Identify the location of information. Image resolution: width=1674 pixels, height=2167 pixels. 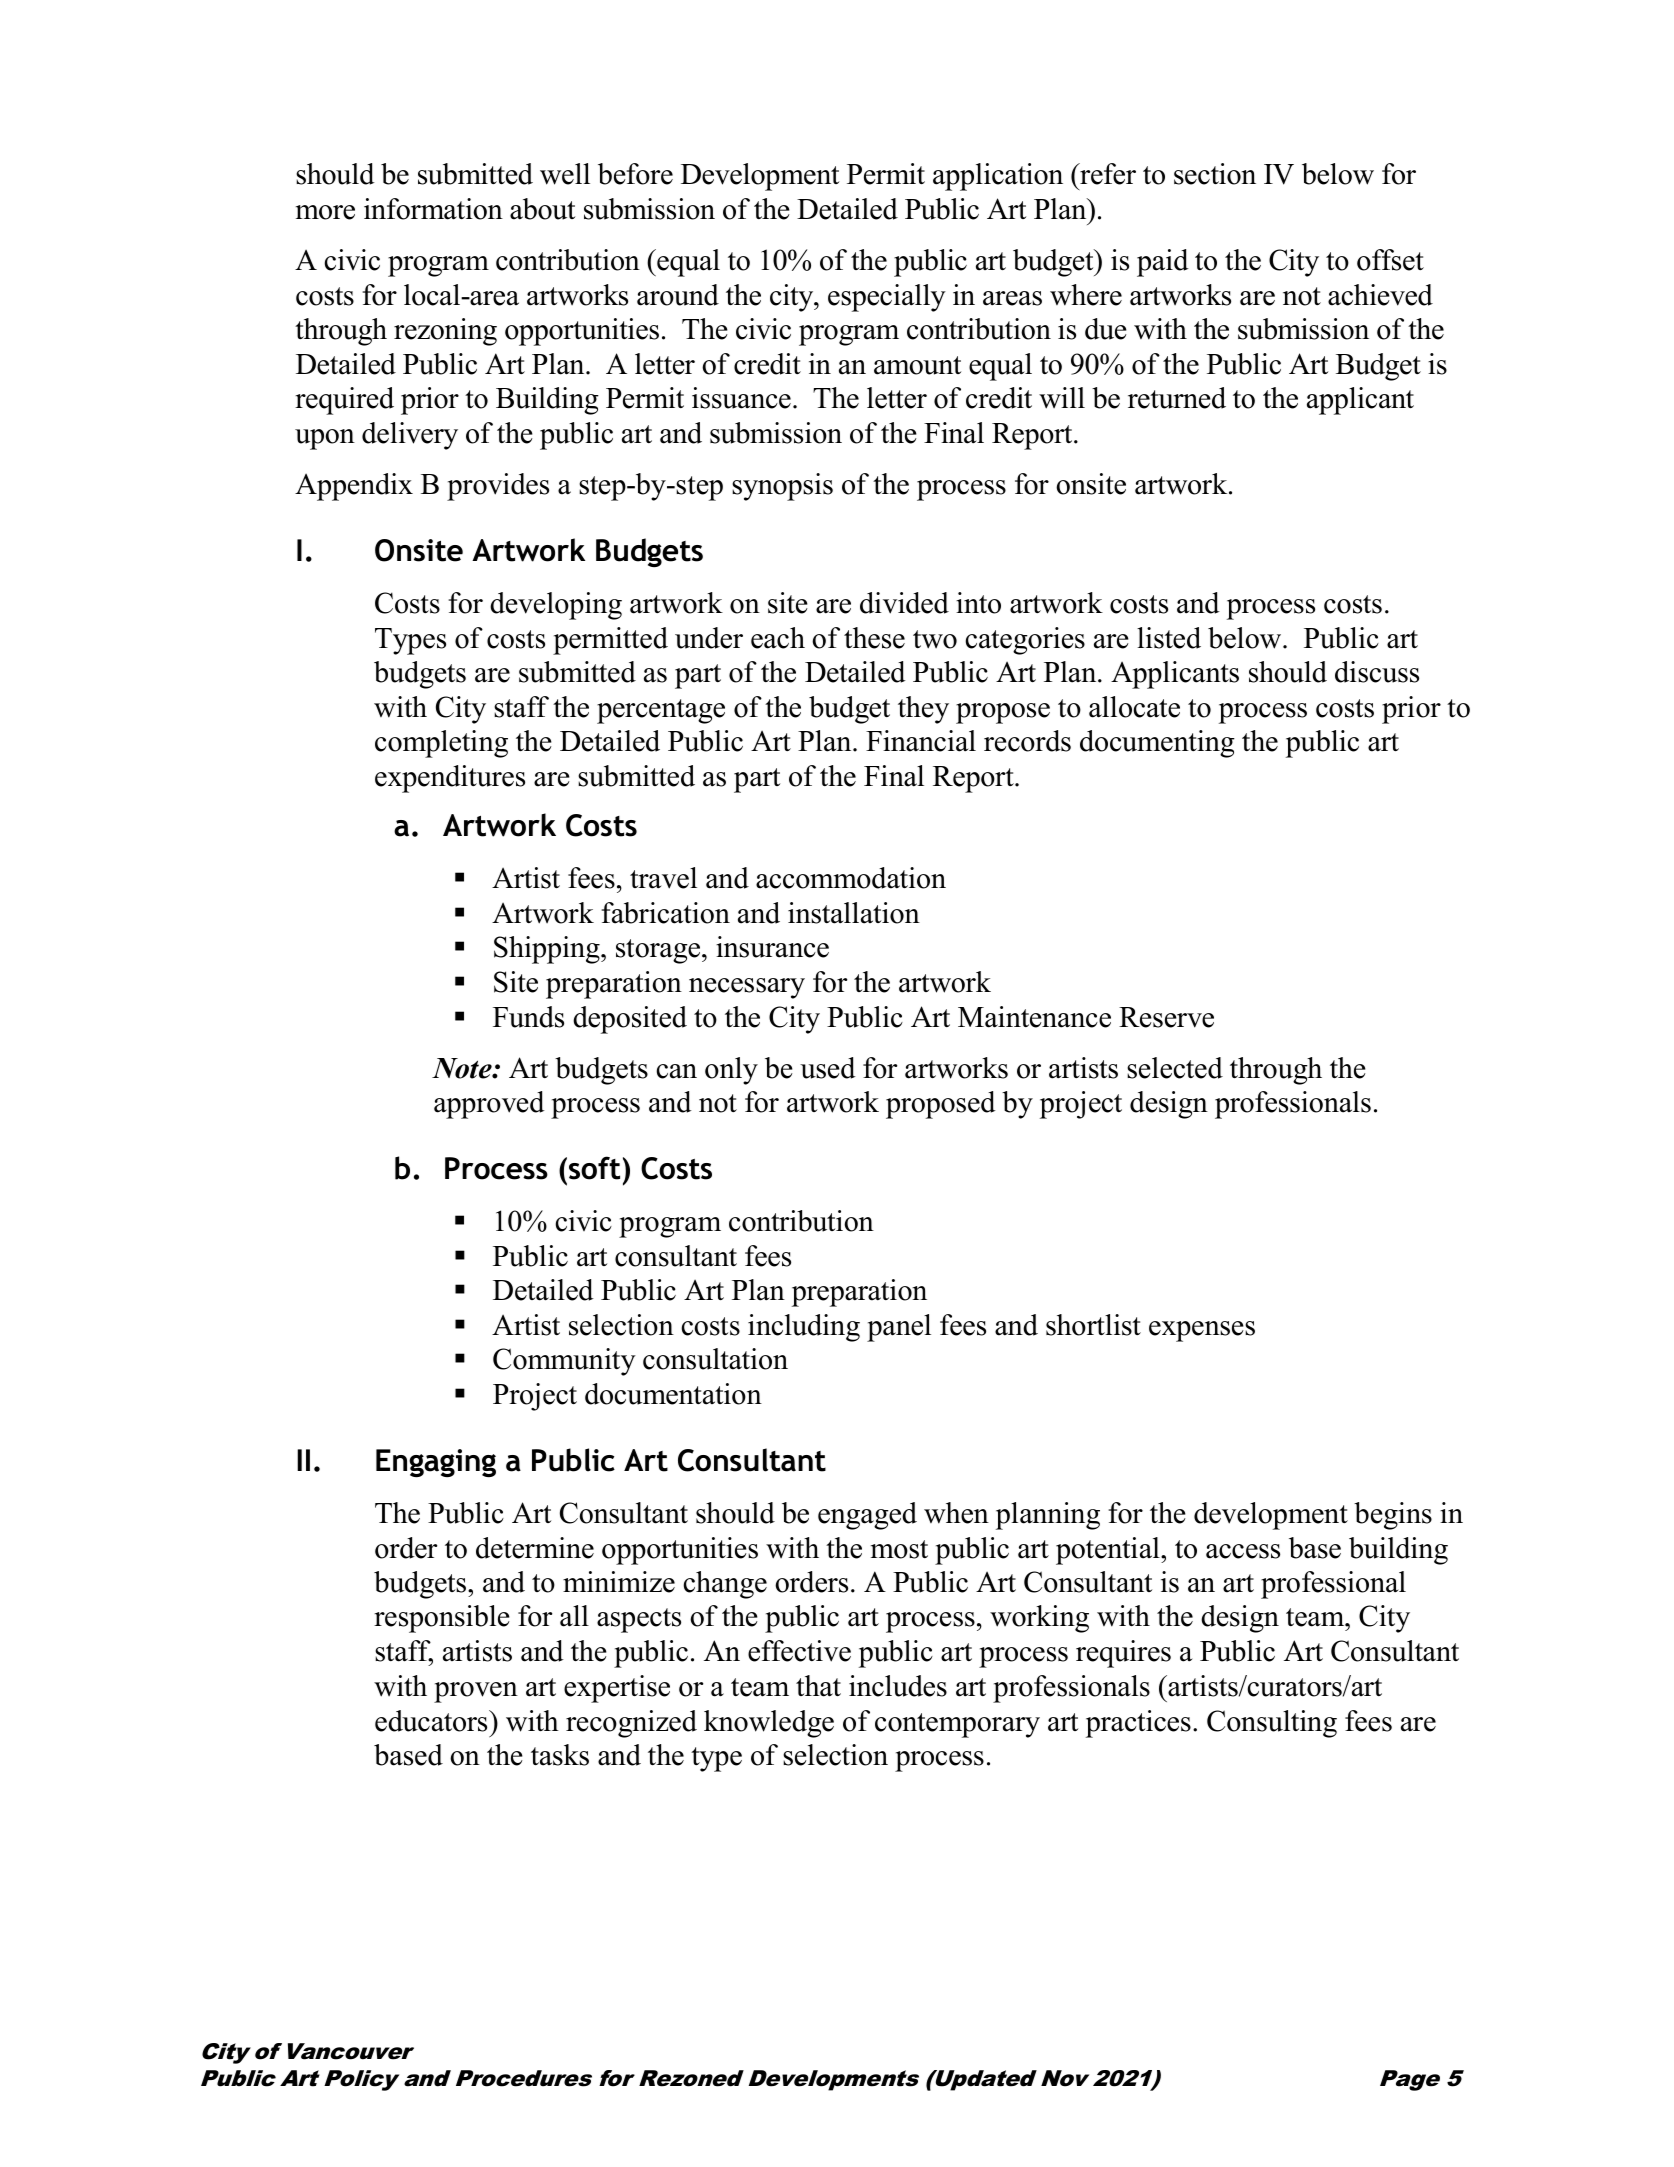
(433, 209).
